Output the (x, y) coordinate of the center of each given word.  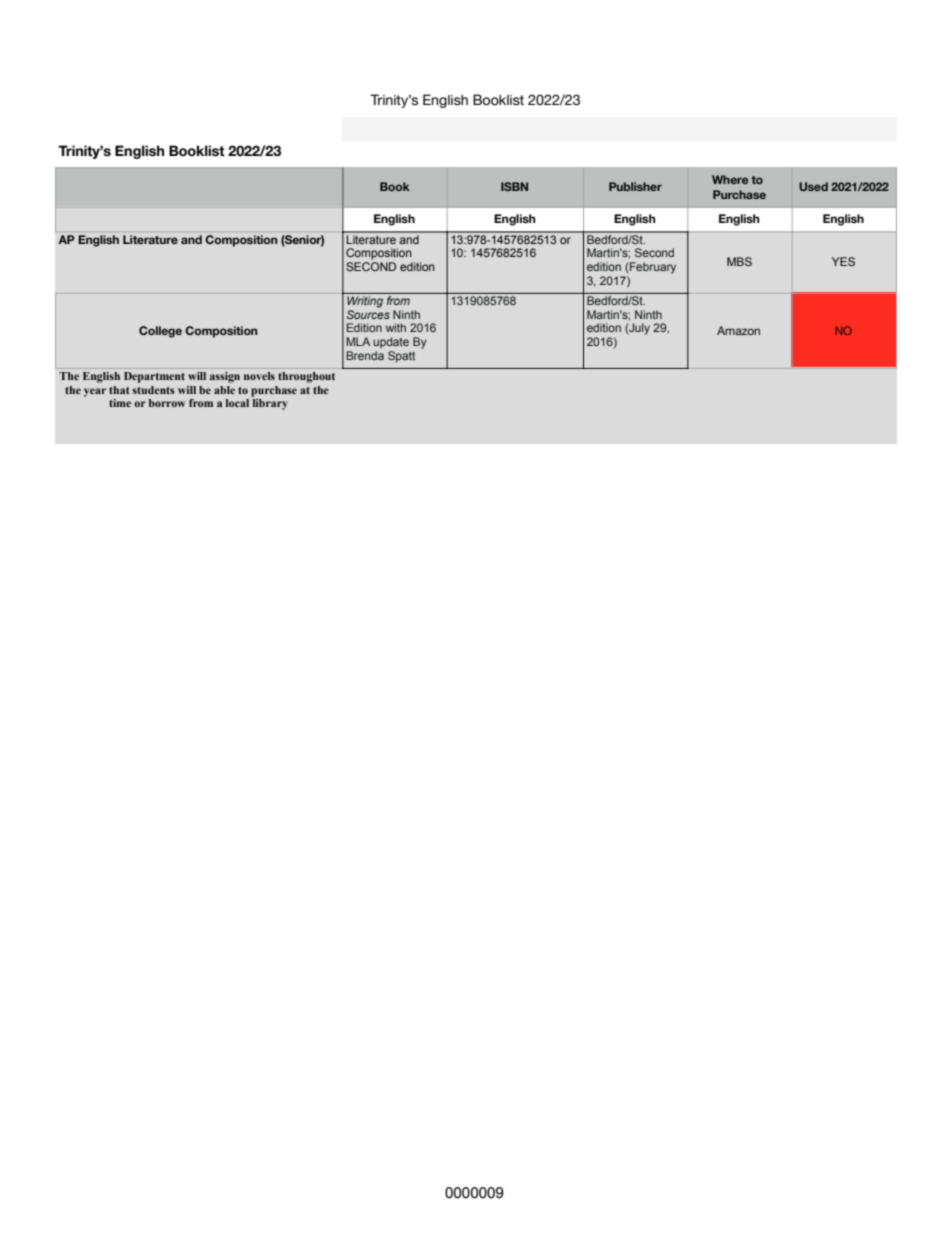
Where (730, 179)
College (160, 332)
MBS (739, 261)
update (391, 343)
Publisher (635, 186)
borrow (167, 403)
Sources (368, 313)
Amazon (738, 330)
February (653, 268)
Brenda (365, 355)
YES (843, 261)
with (396, 327)
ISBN (514, 186)
